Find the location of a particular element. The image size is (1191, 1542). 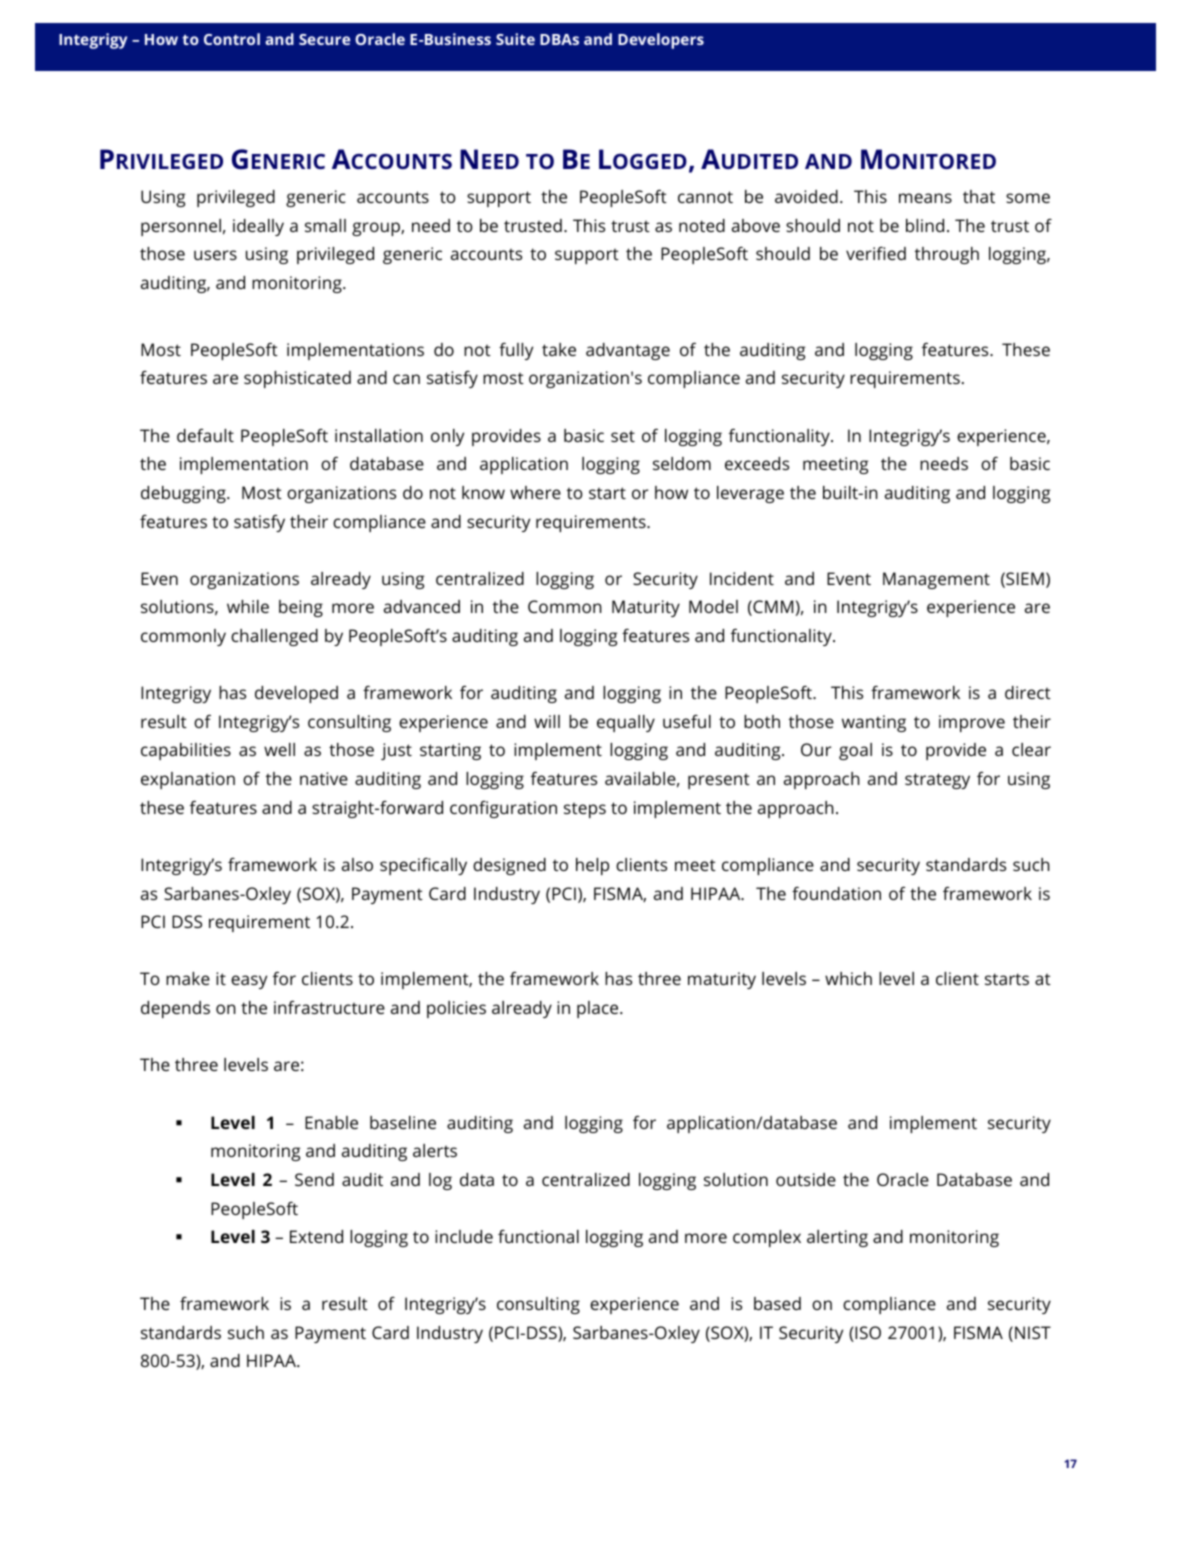

Secure is located at coordinates (324, 39).
